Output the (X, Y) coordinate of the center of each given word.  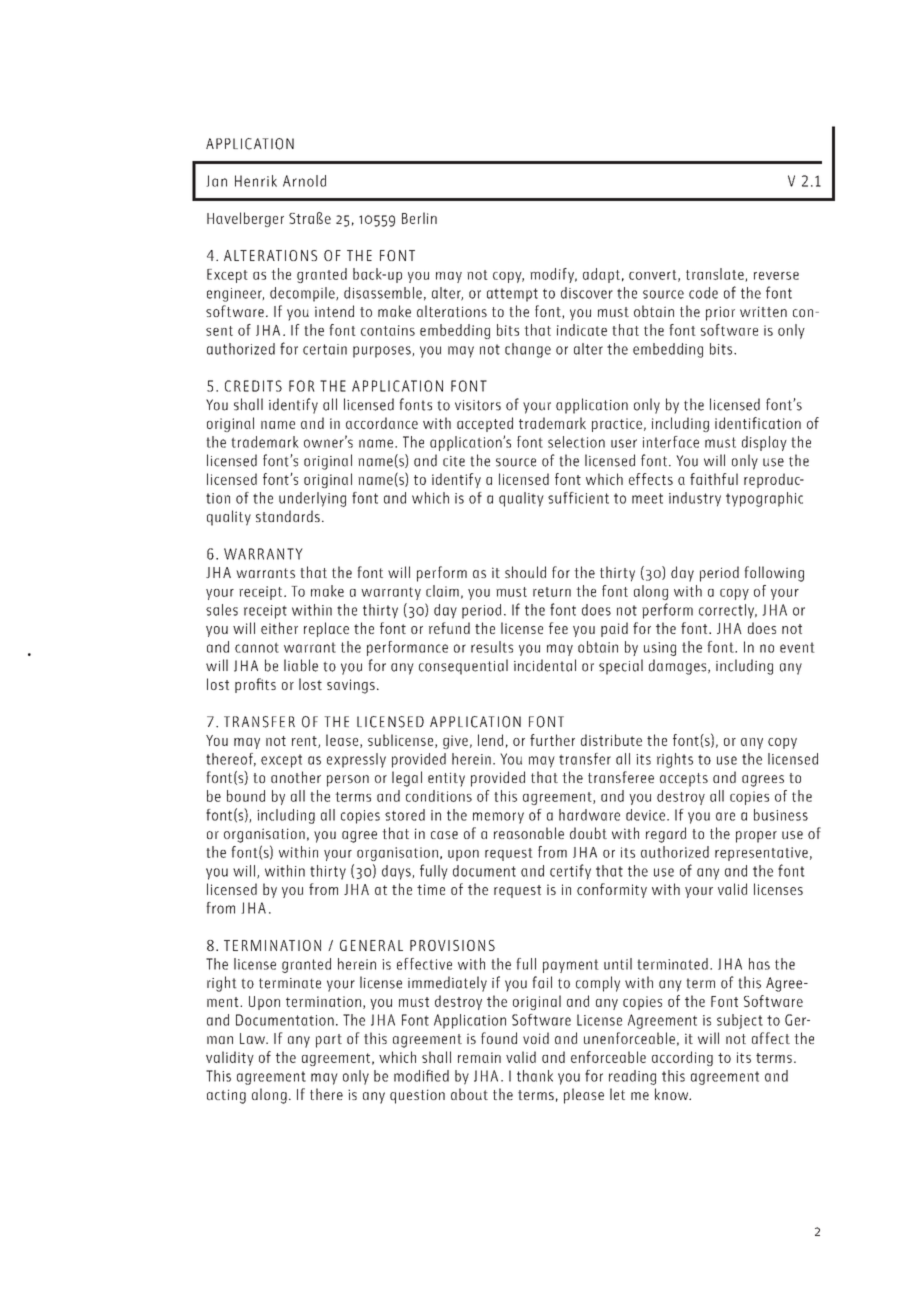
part (329, 1041)
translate (716, 275)
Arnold (304, 181)
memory (498, 818)
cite (454, 461)
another (296, 777)
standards (288, 516)
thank (535, 1076)
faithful (714, 479)
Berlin (419, 218)
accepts (684, 780)
